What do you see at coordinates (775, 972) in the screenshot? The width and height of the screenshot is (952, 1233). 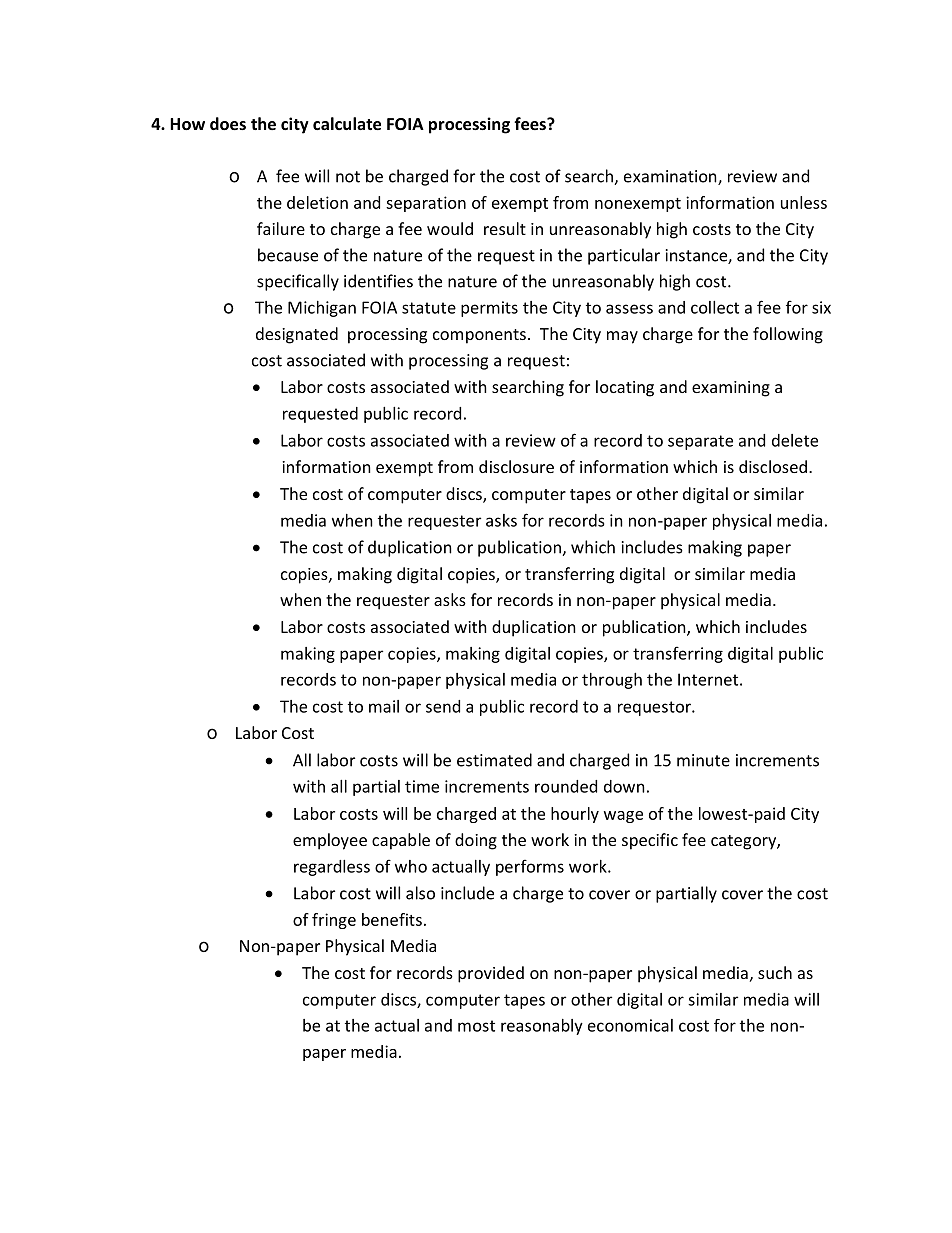 I see `such` at bounding box center [775, 972].
